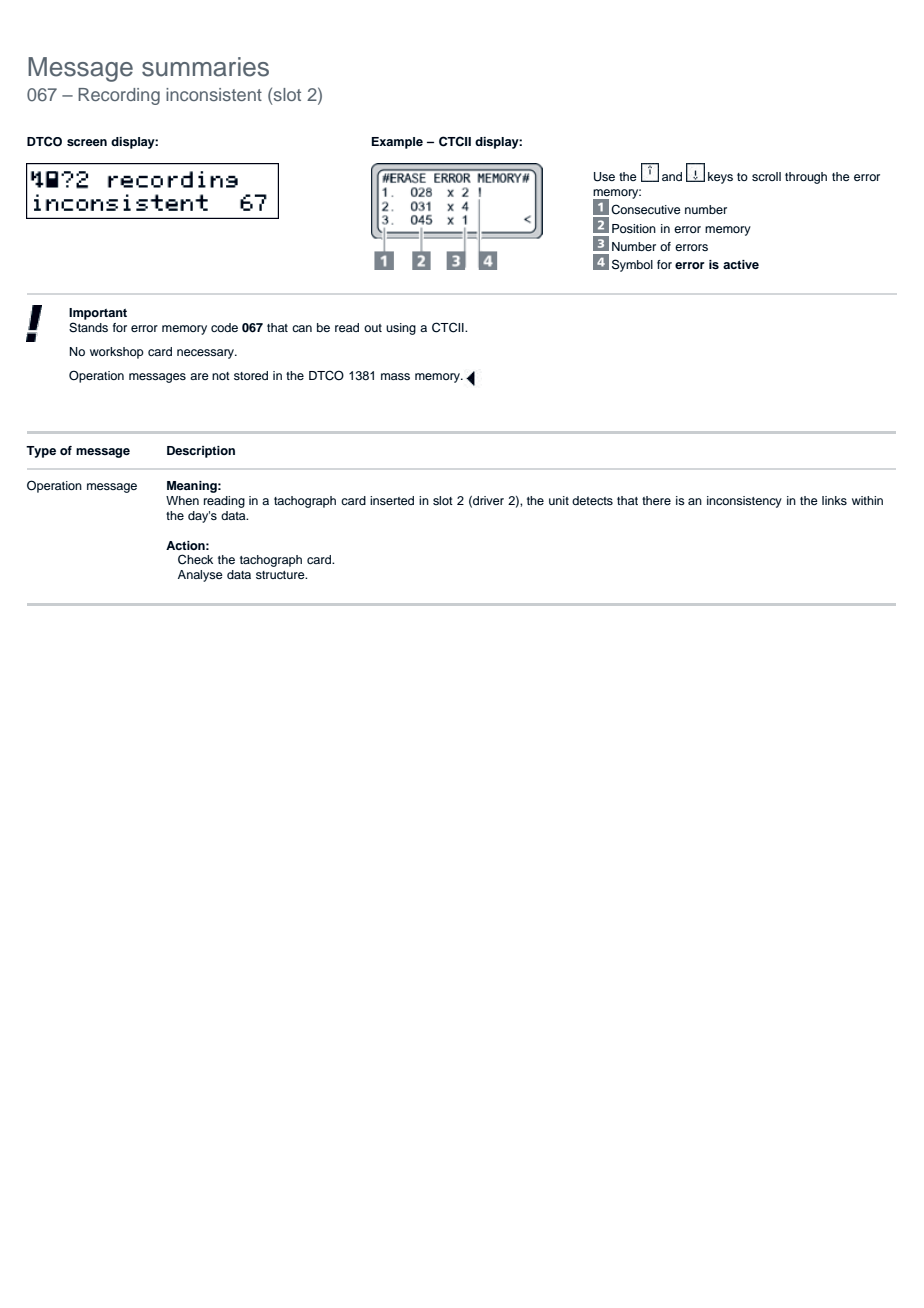 This image has width=924, height=1308. What do you see at coordinates (397, 143) in the image?
I see `Example` at bounding box center [397, 143].
